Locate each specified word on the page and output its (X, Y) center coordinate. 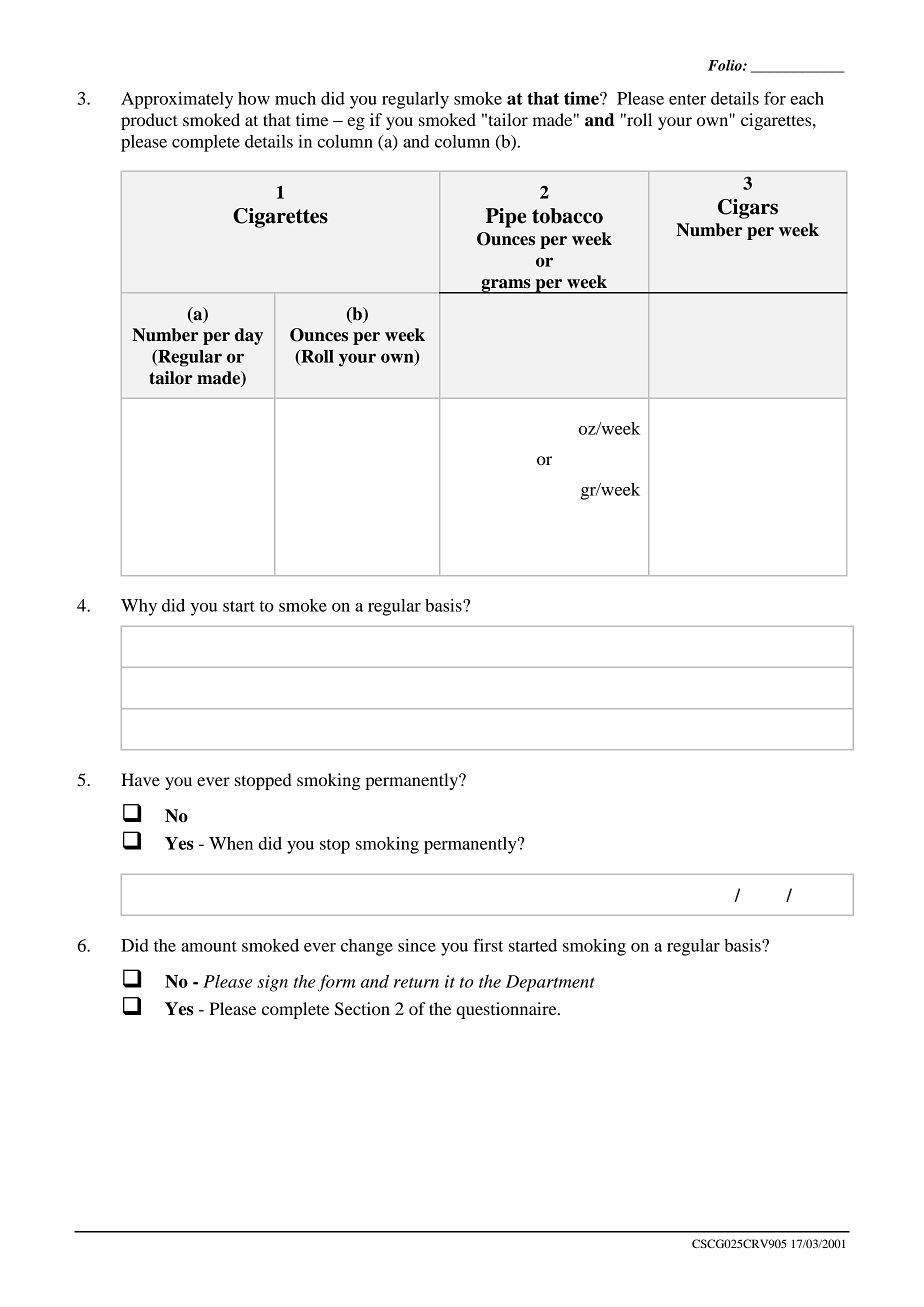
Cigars (748, 209)
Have (140, 779)
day (249, 336)
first (488, 945)
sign (272, 983)
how (254, 98)
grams (506, 286)
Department (550, 983)
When (231, 843)
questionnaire (507, 1010)
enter (687, 99)
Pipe (506, 218)
